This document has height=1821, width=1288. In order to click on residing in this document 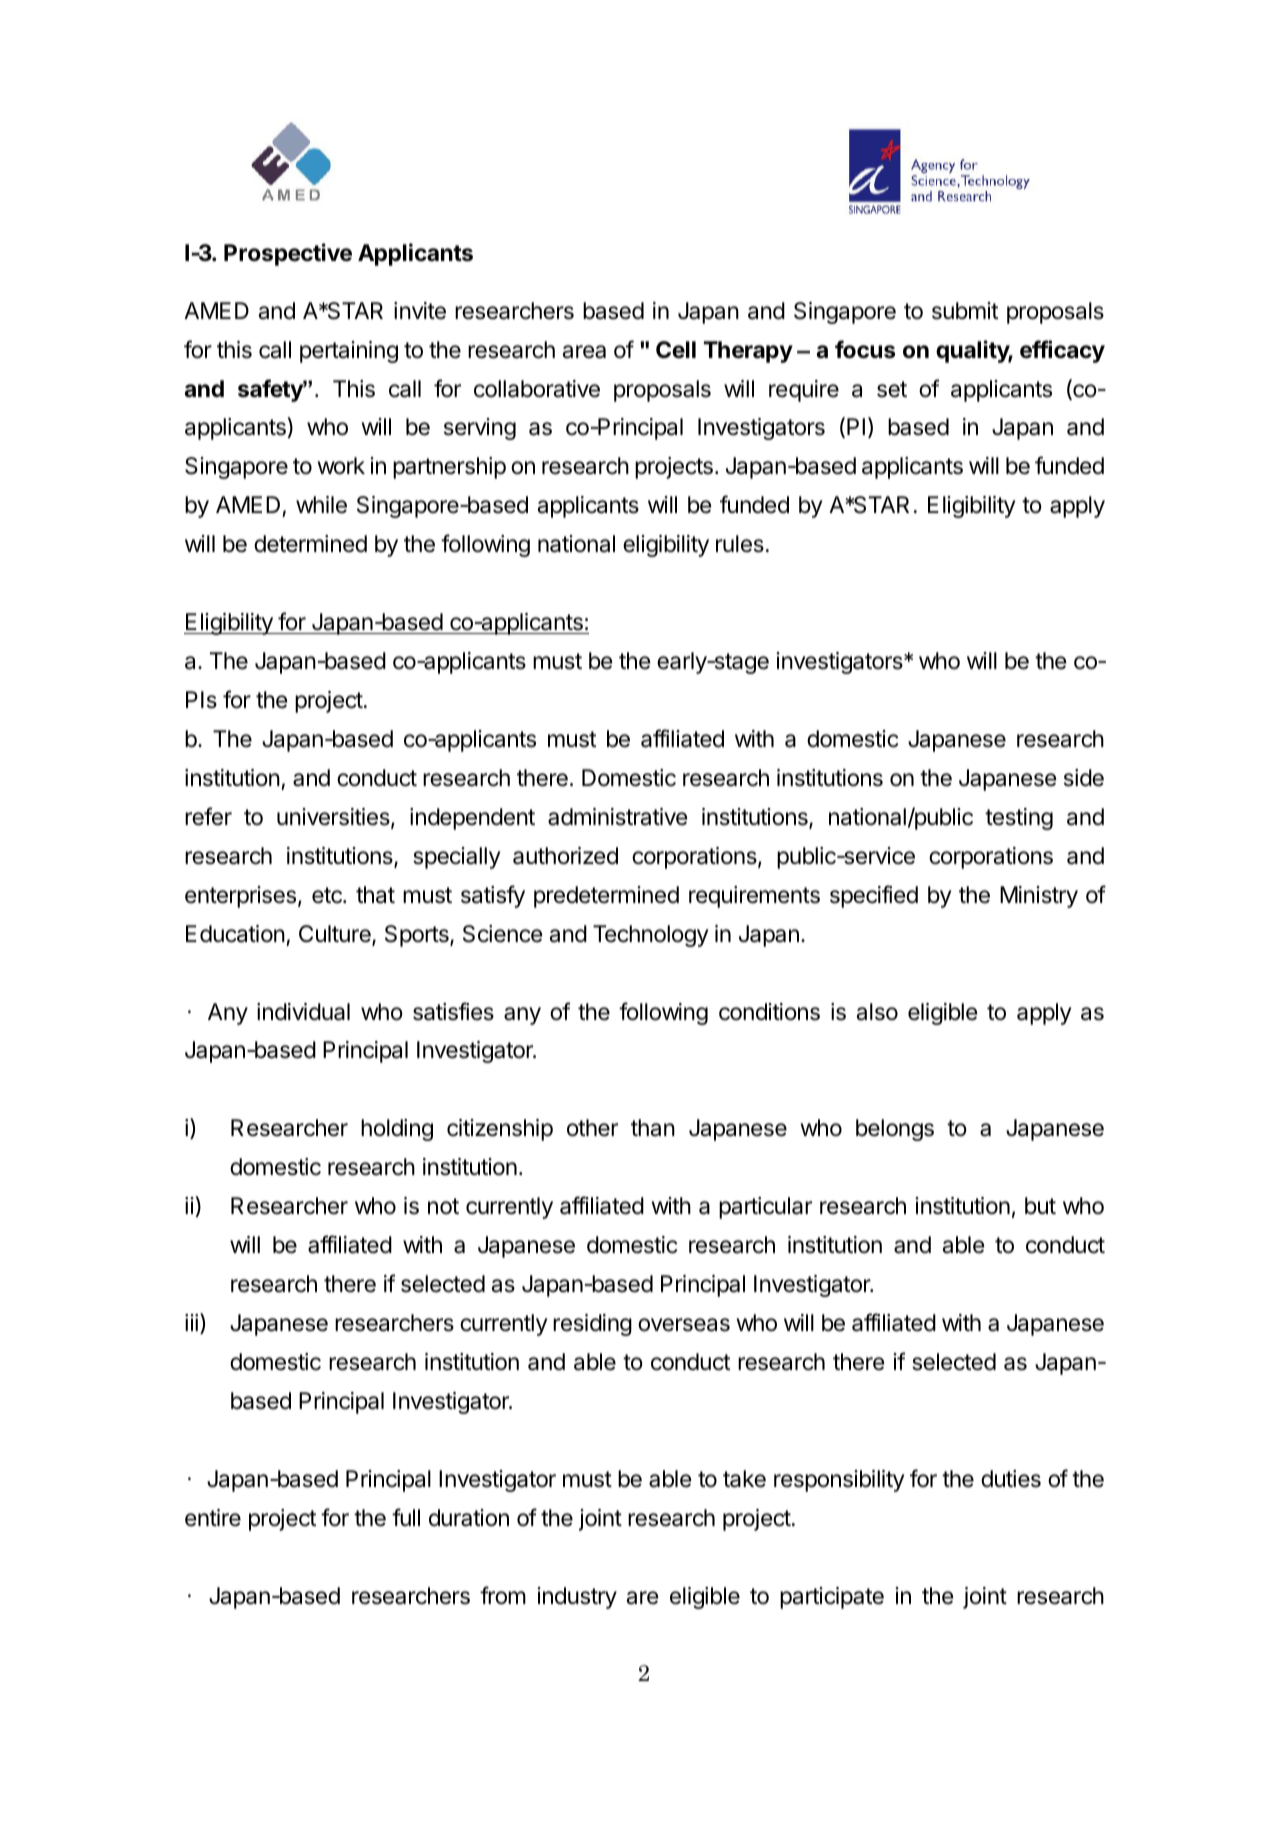, I will do `click(592, 1325)`.
